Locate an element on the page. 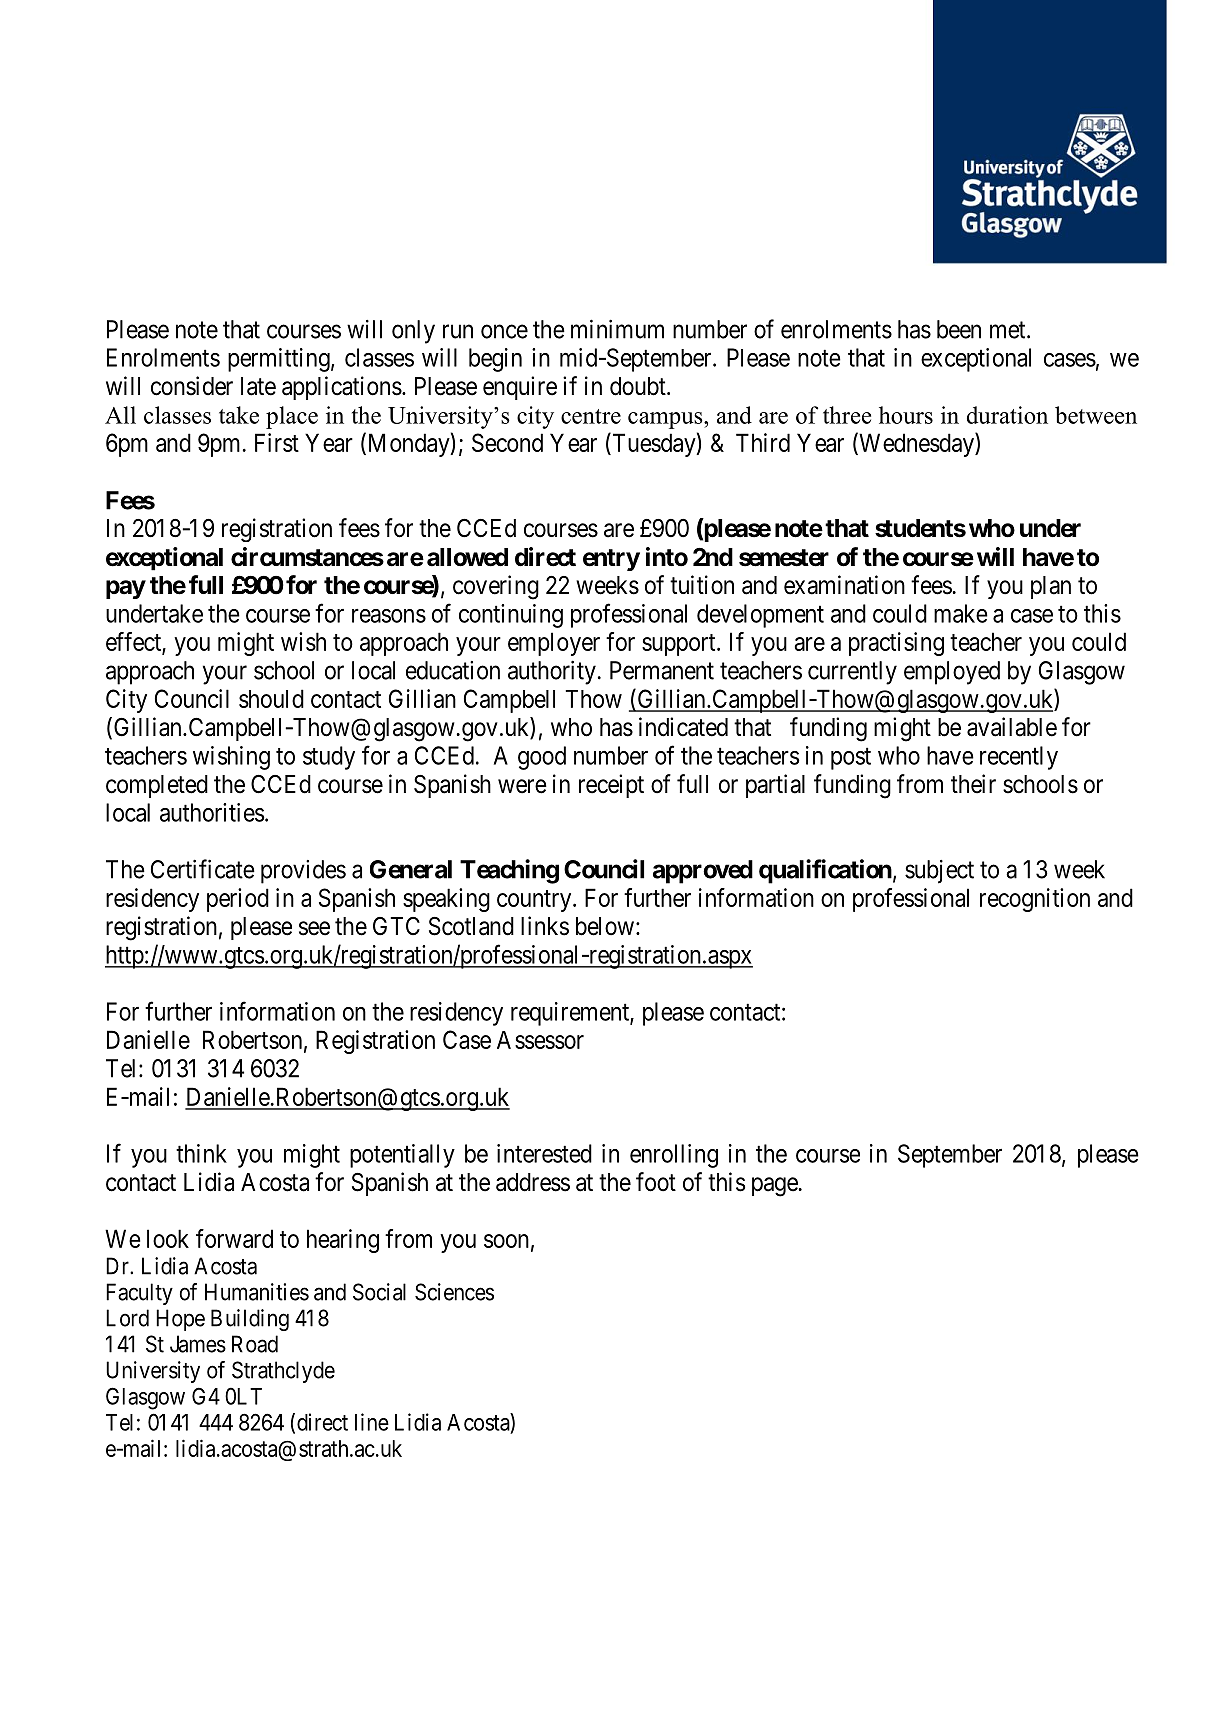  available is located at coordinates (1012, 727).
